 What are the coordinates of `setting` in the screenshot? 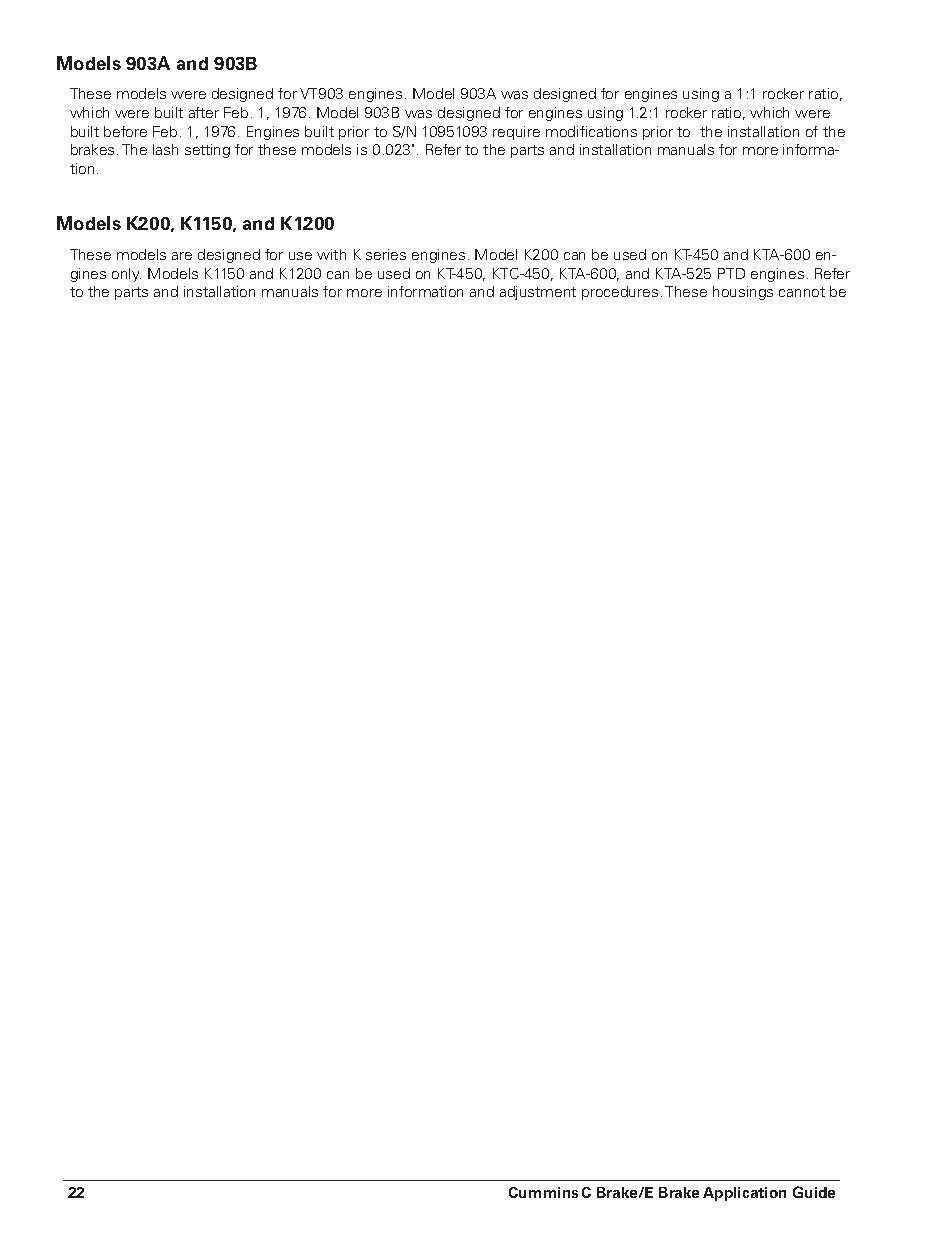 It's located at (207, 151).
